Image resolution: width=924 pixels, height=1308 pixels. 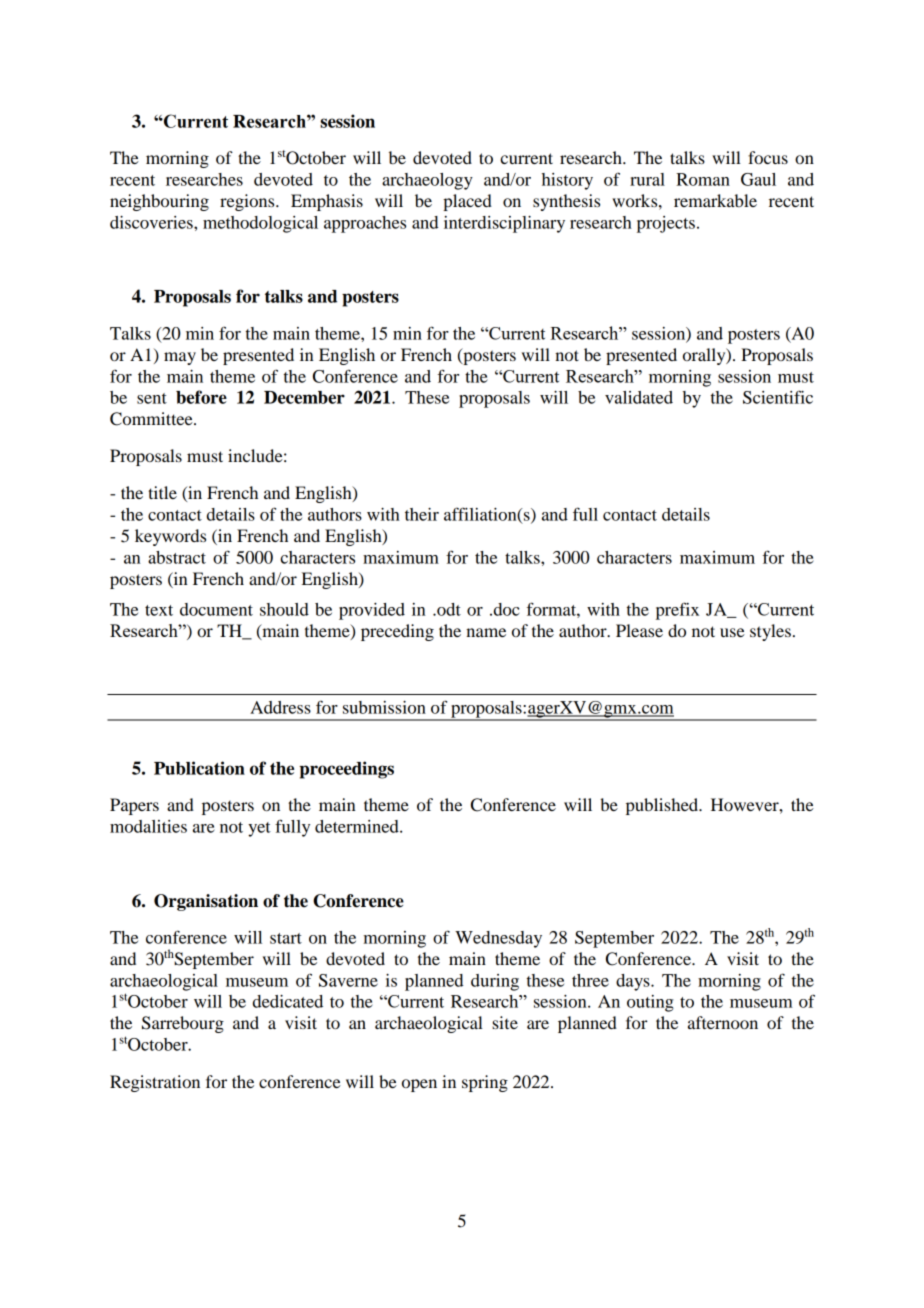 I want to click on odt, so click(x=448, y=609).
